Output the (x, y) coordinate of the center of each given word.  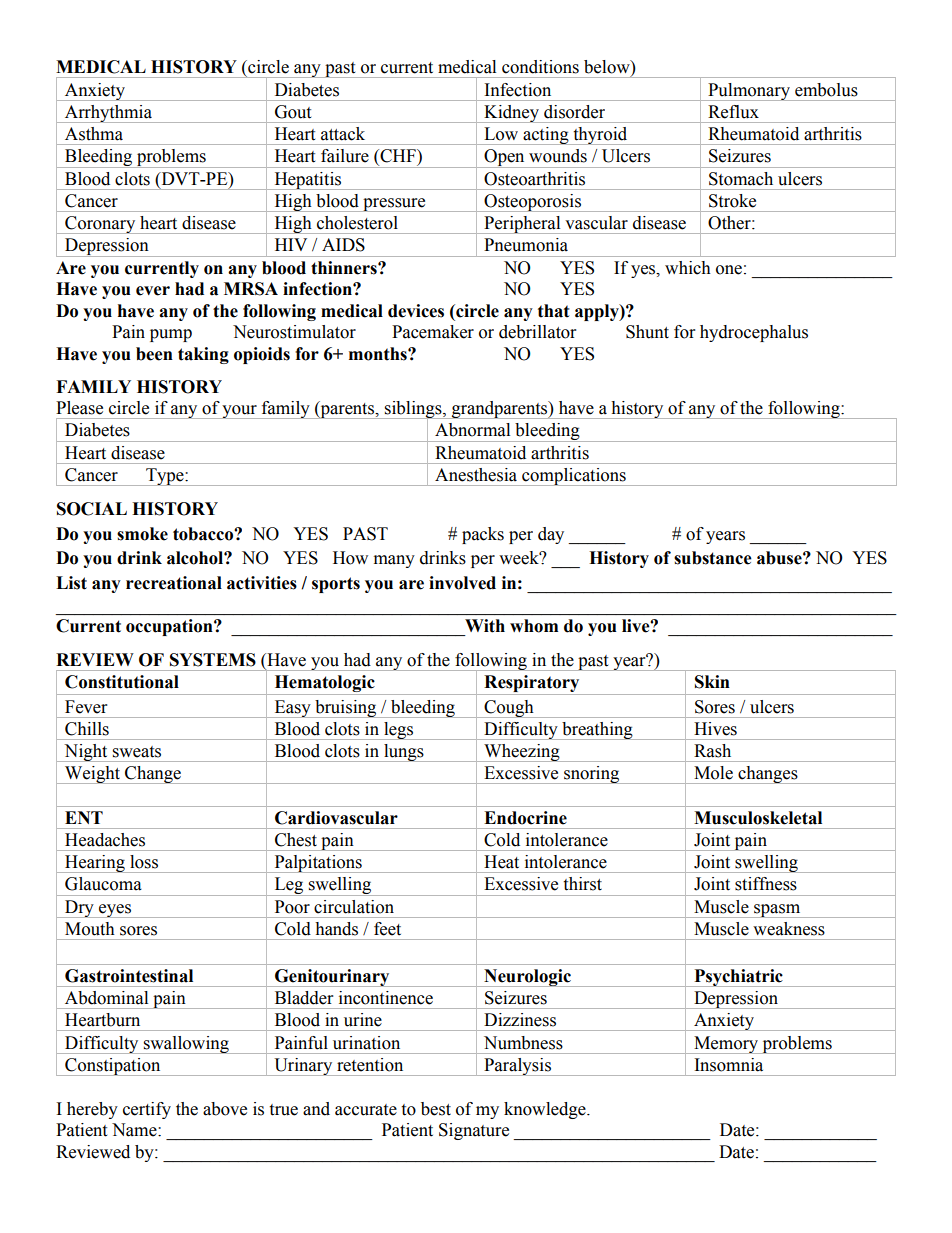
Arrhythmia (108, 114)
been (154, 354)
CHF (398, 157)
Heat (501, 862)
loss (144, 862)
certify (147, 1110)
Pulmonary (749, 92)
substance (713, 558)
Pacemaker (433, 332)
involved (462, 583)
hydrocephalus (754, 333)
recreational (174, 583)
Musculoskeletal (758, 818)
